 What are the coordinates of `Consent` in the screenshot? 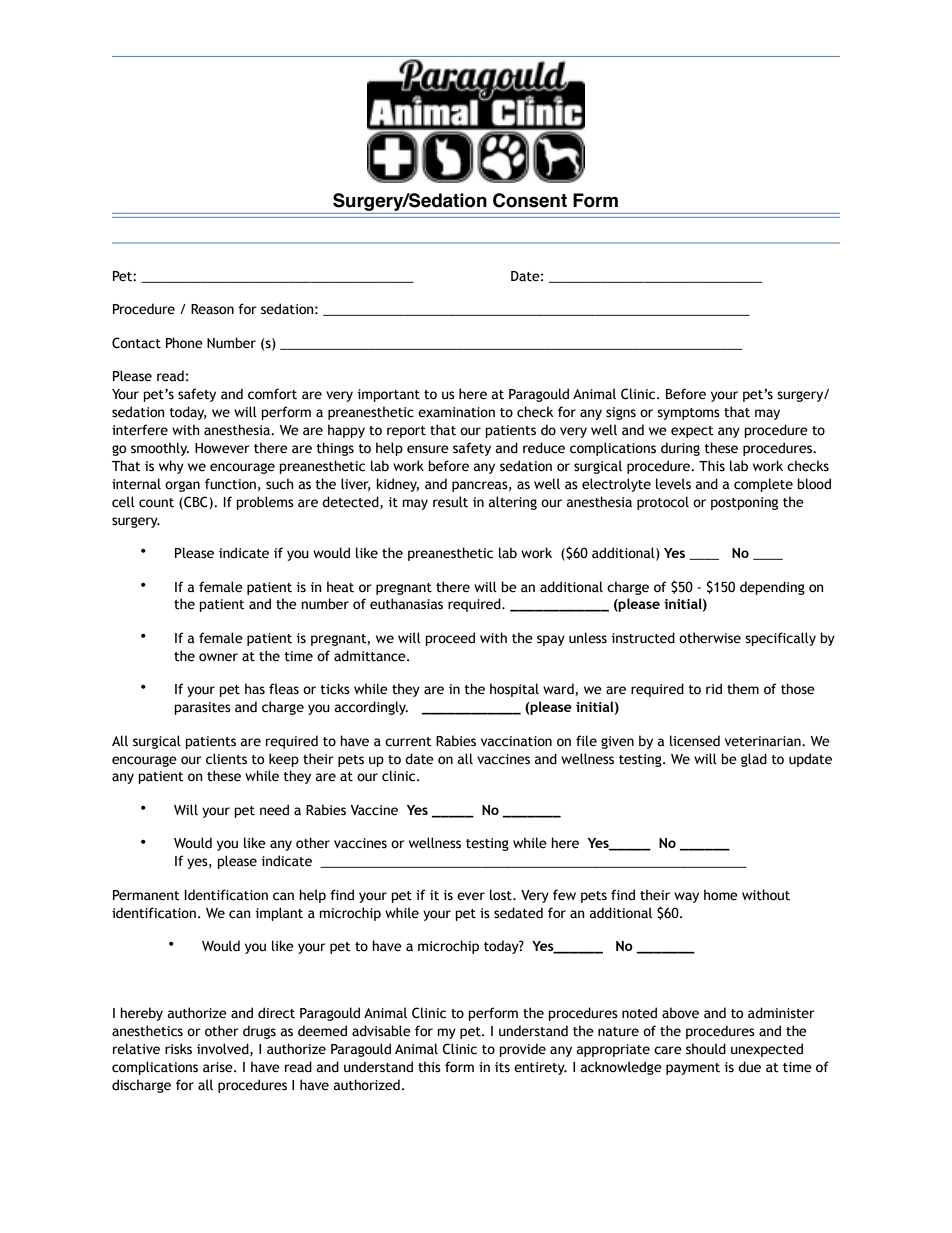 It's located at (530, 200).
